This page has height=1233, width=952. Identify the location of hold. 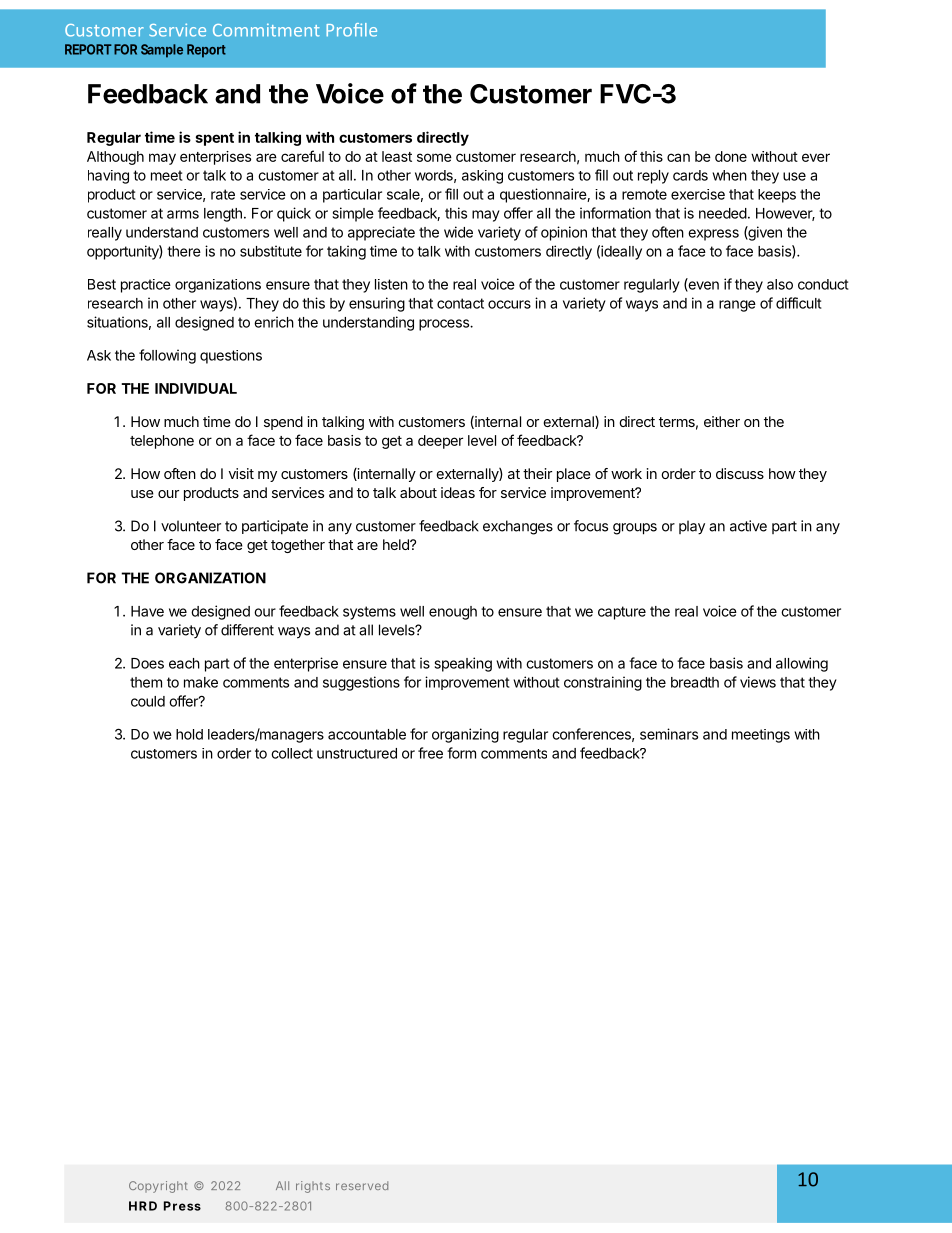
(189, 734).
